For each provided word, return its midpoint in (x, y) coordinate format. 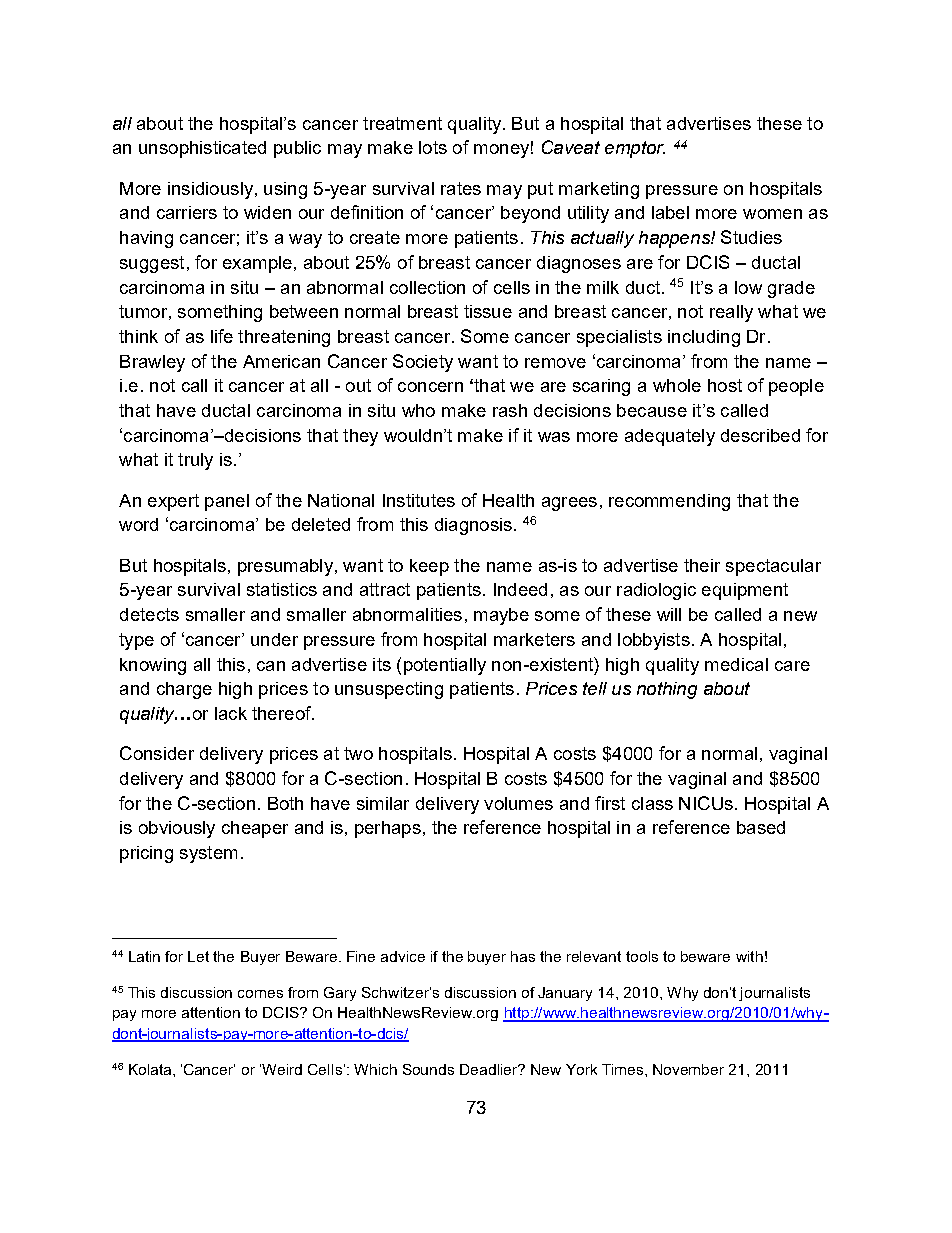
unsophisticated (202, 149)
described (760, 435)
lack (231, 713)
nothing (667, 690)
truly (195, 461)
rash (510, 410)
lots (433, 147)
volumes (518, 803)
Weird (282, 1069)
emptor (635, 149)
